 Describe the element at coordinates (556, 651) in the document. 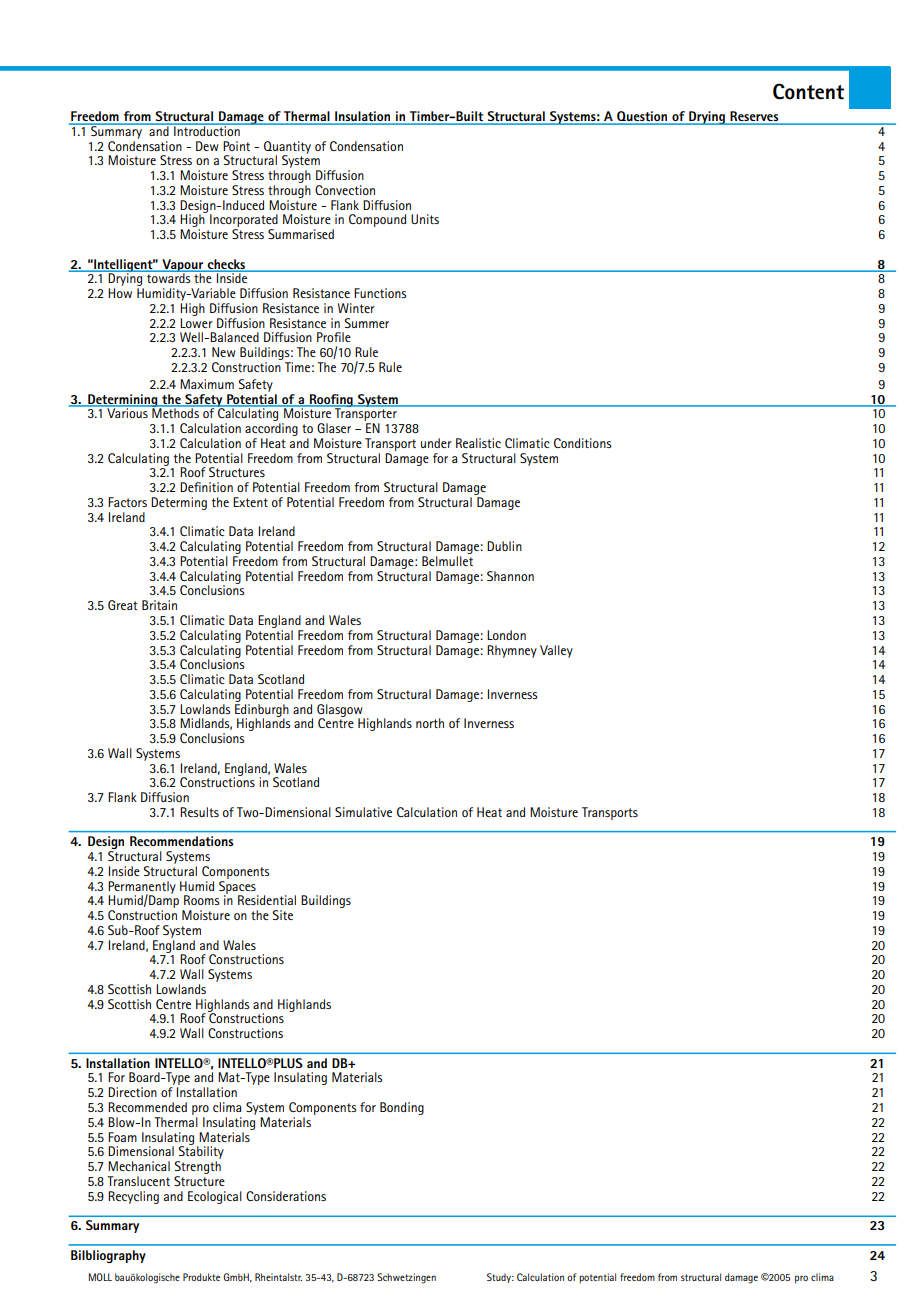

I see `Valley` at that location.
